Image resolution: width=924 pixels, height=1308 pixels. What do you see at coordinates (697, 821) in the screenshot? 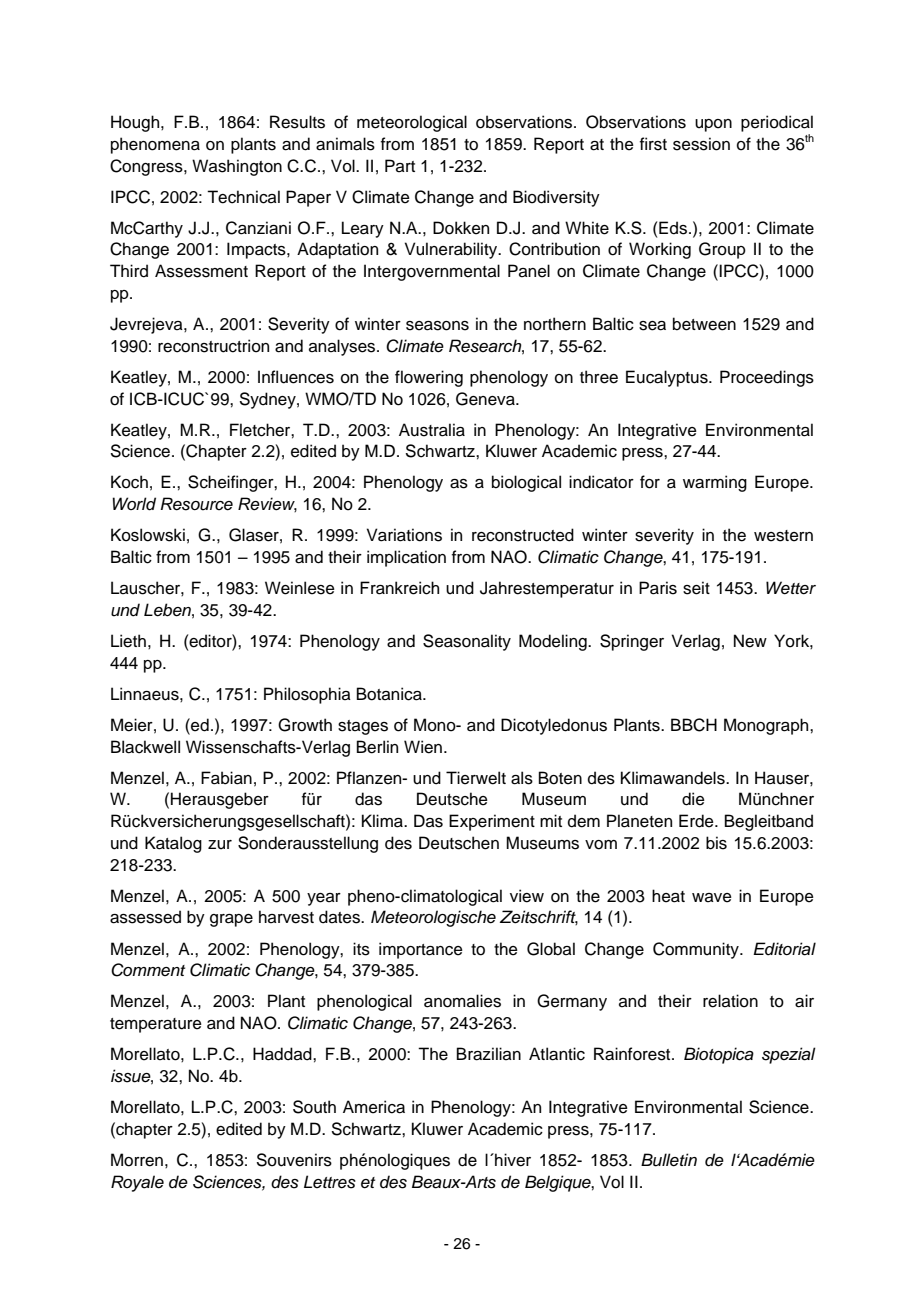
I see `Erde` at bounding box center [697, 821].
